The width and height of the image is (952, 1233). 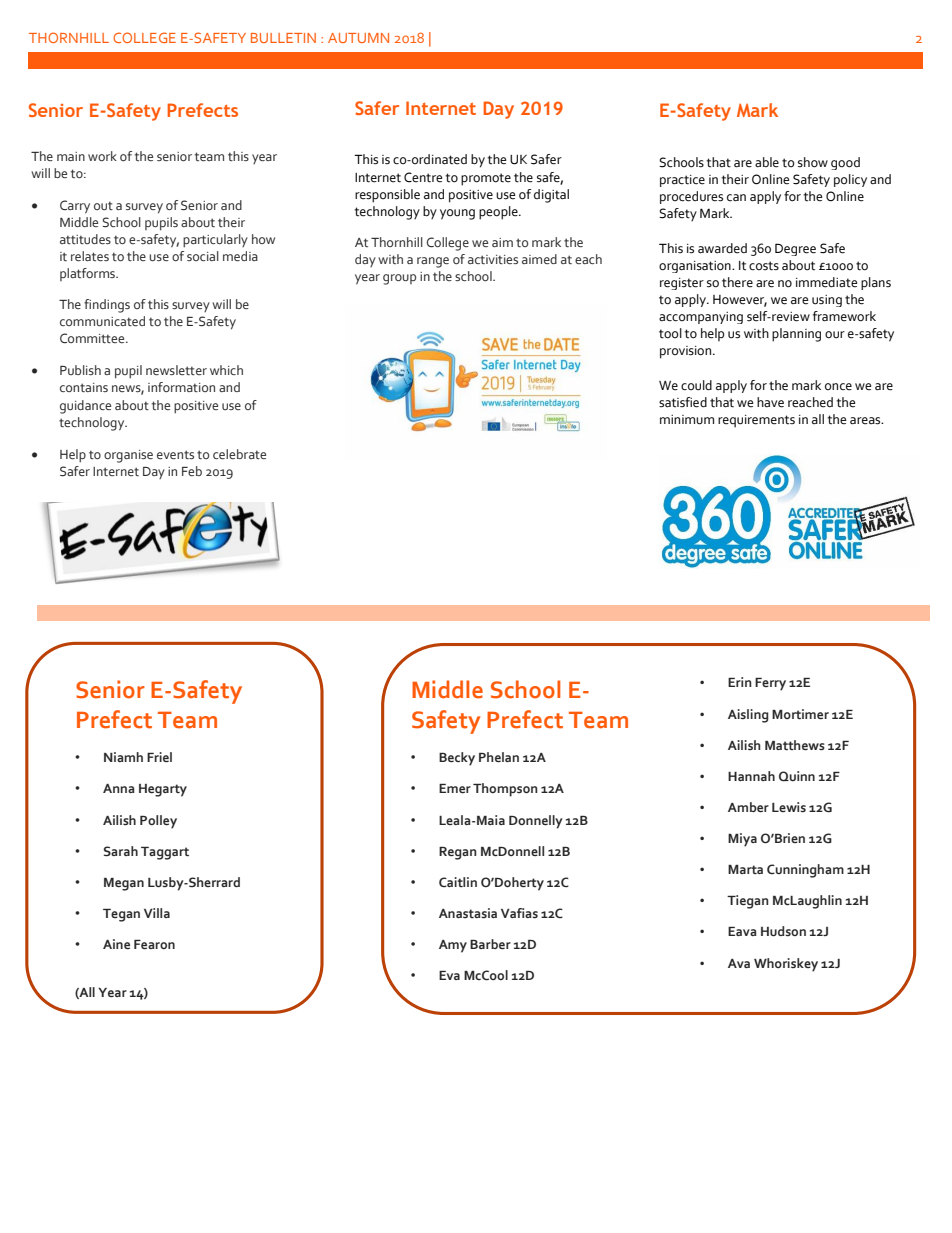 I want to click on Friel, so click(x=159, y=757).
